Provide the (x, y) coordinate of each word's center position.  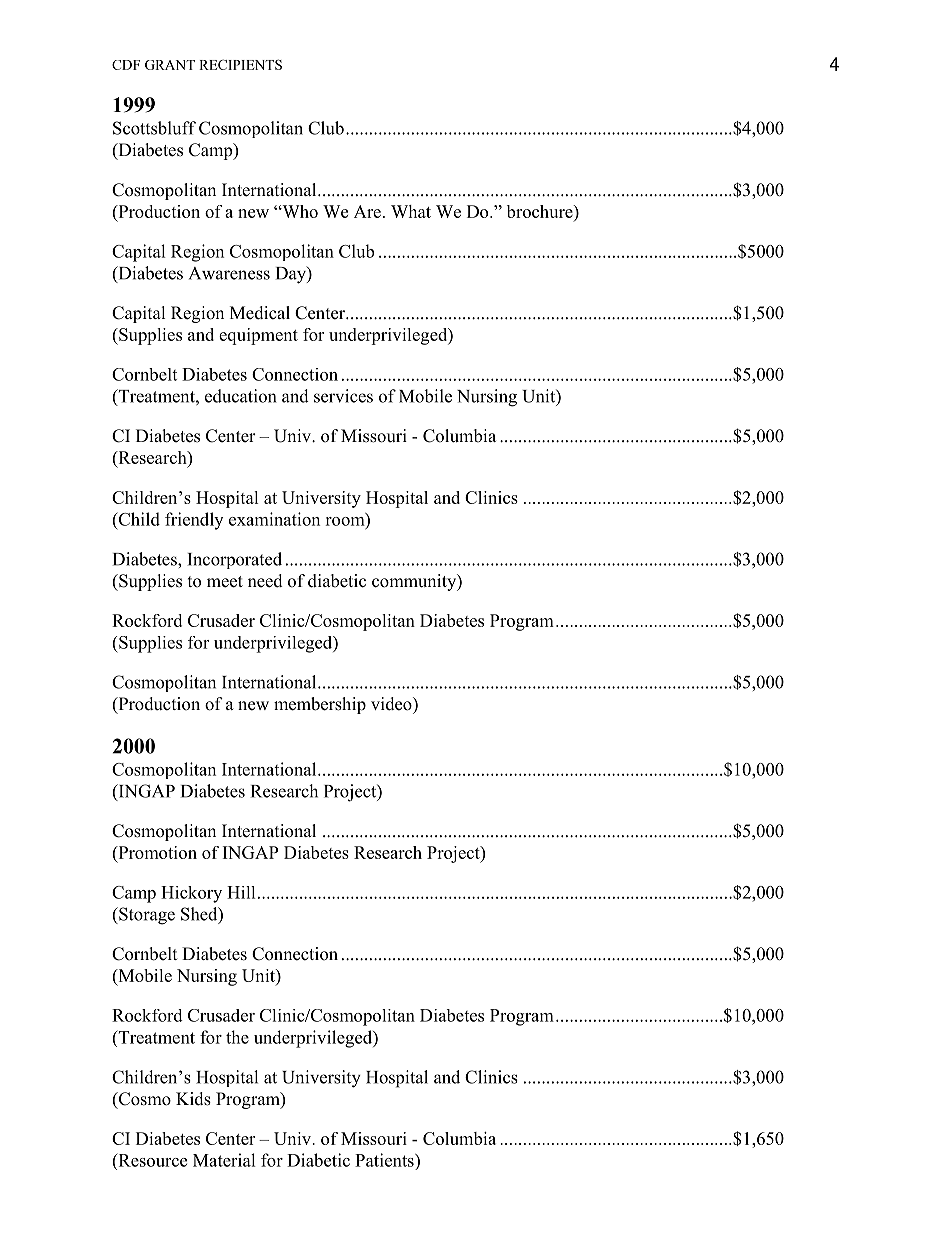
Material (224, 1160)
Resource (151, 1160)
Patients (385, 1160)
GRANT (170, 65)
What (411, 211)
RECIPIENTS (240, 64)
